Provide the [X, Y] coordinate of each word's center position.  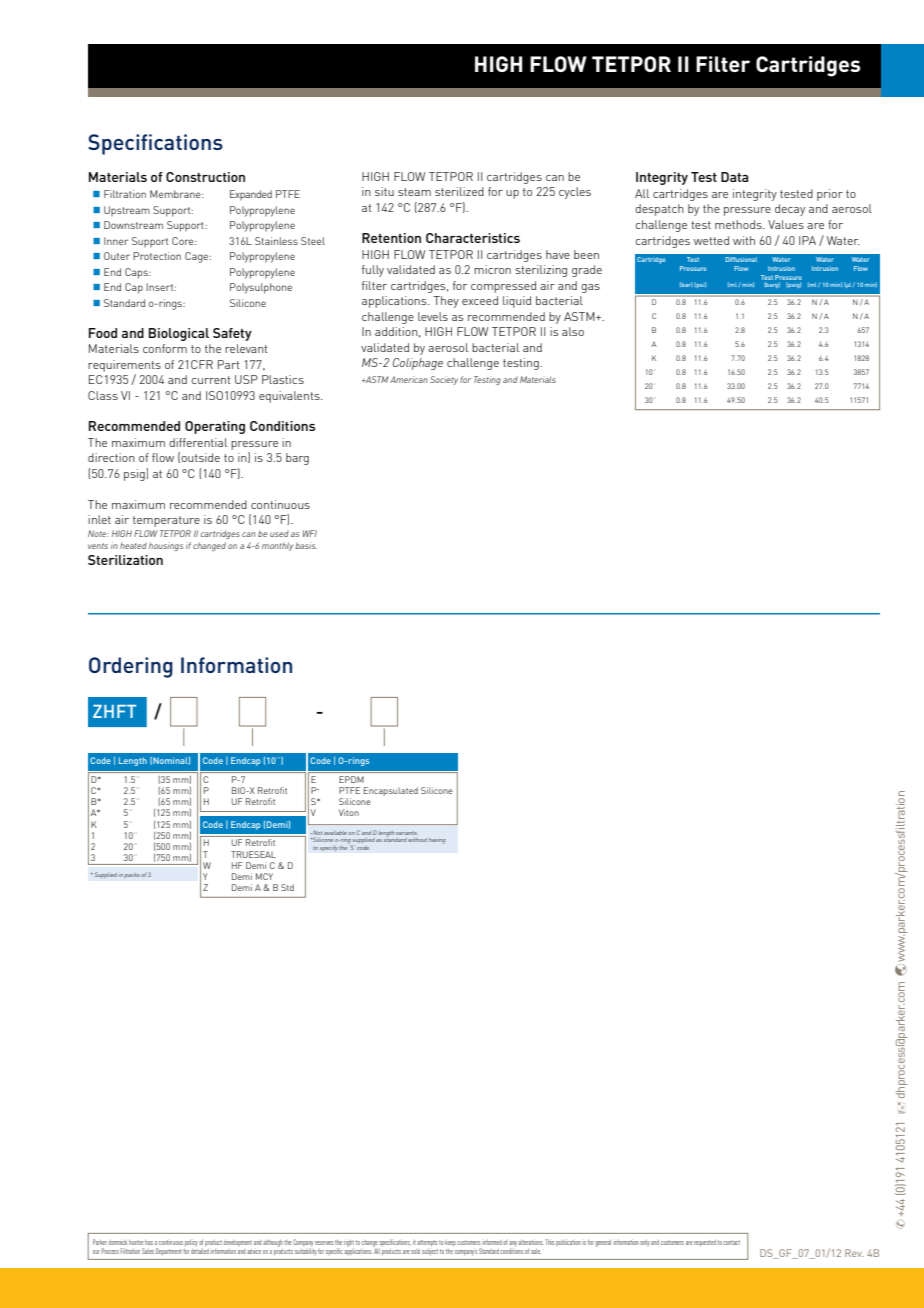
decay [790, 210]
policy [191, 1243]
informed [492, 1242]
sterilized [459, 191]
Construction [205, 177]
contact [731, 1242]
